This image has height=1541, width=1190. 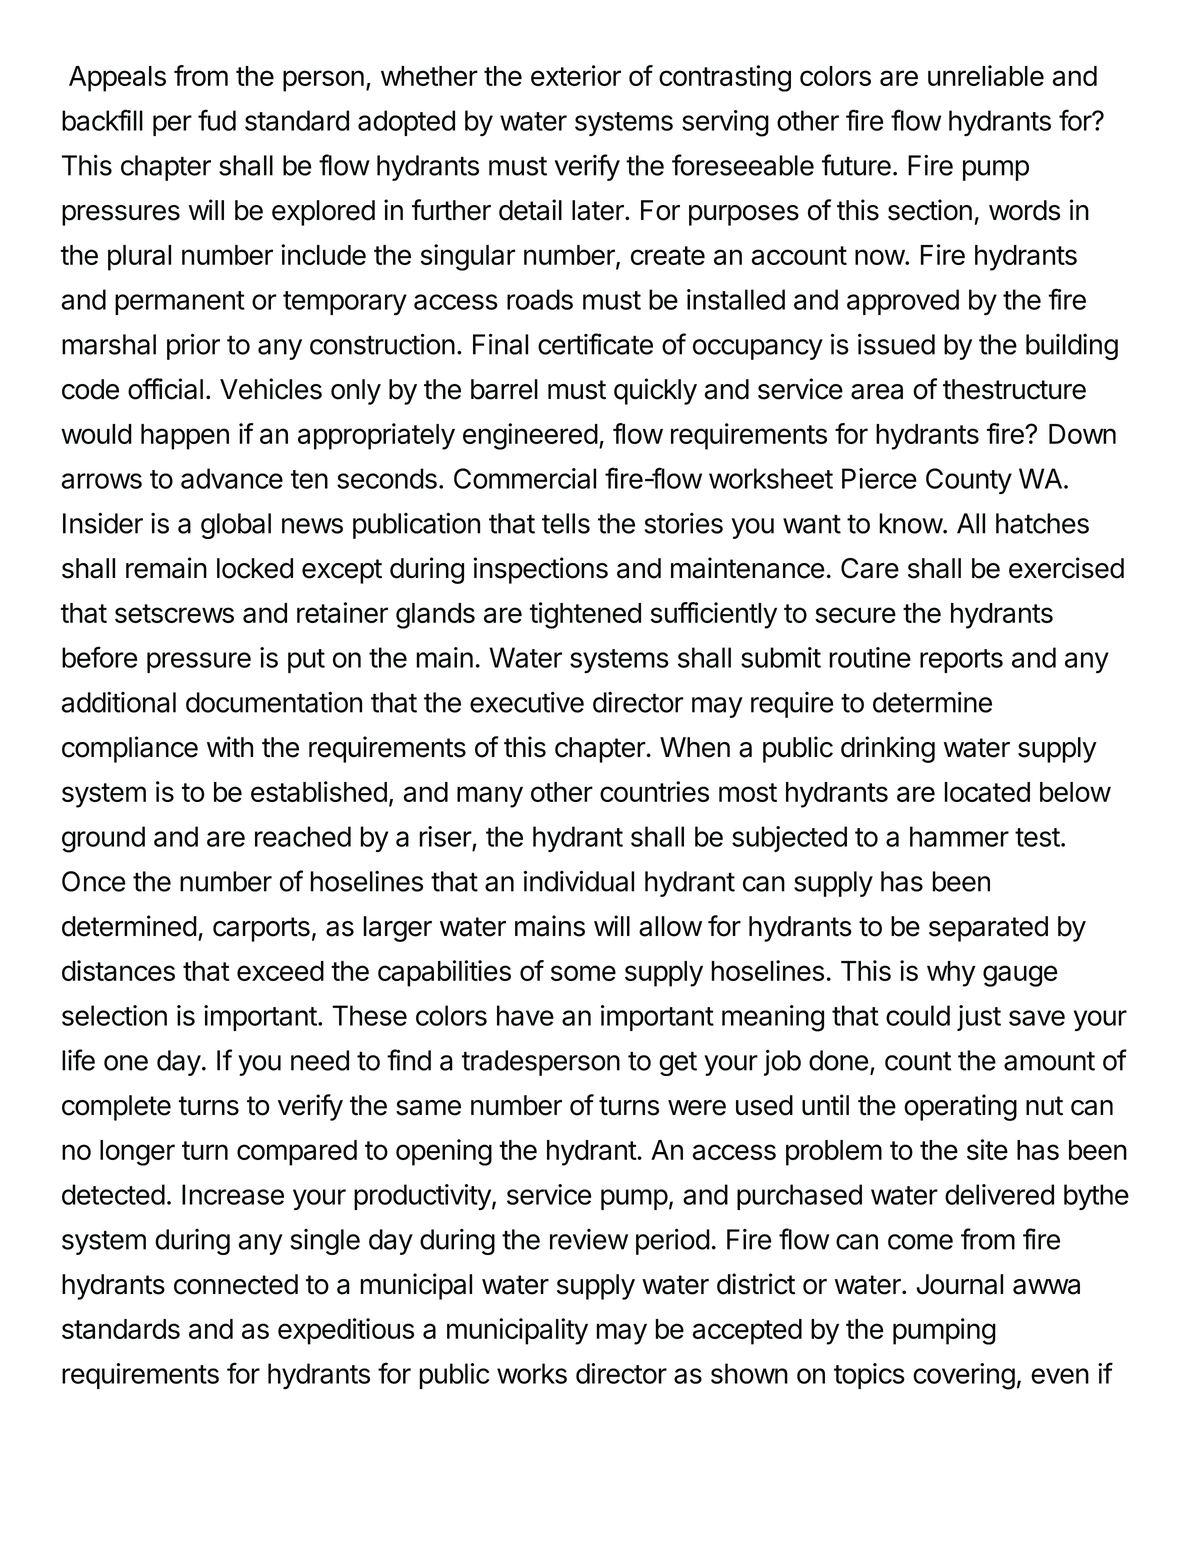 What do you see at coordinates (236, 1284) in the image?
I see `connected` at bounding box center [236, 1284].
